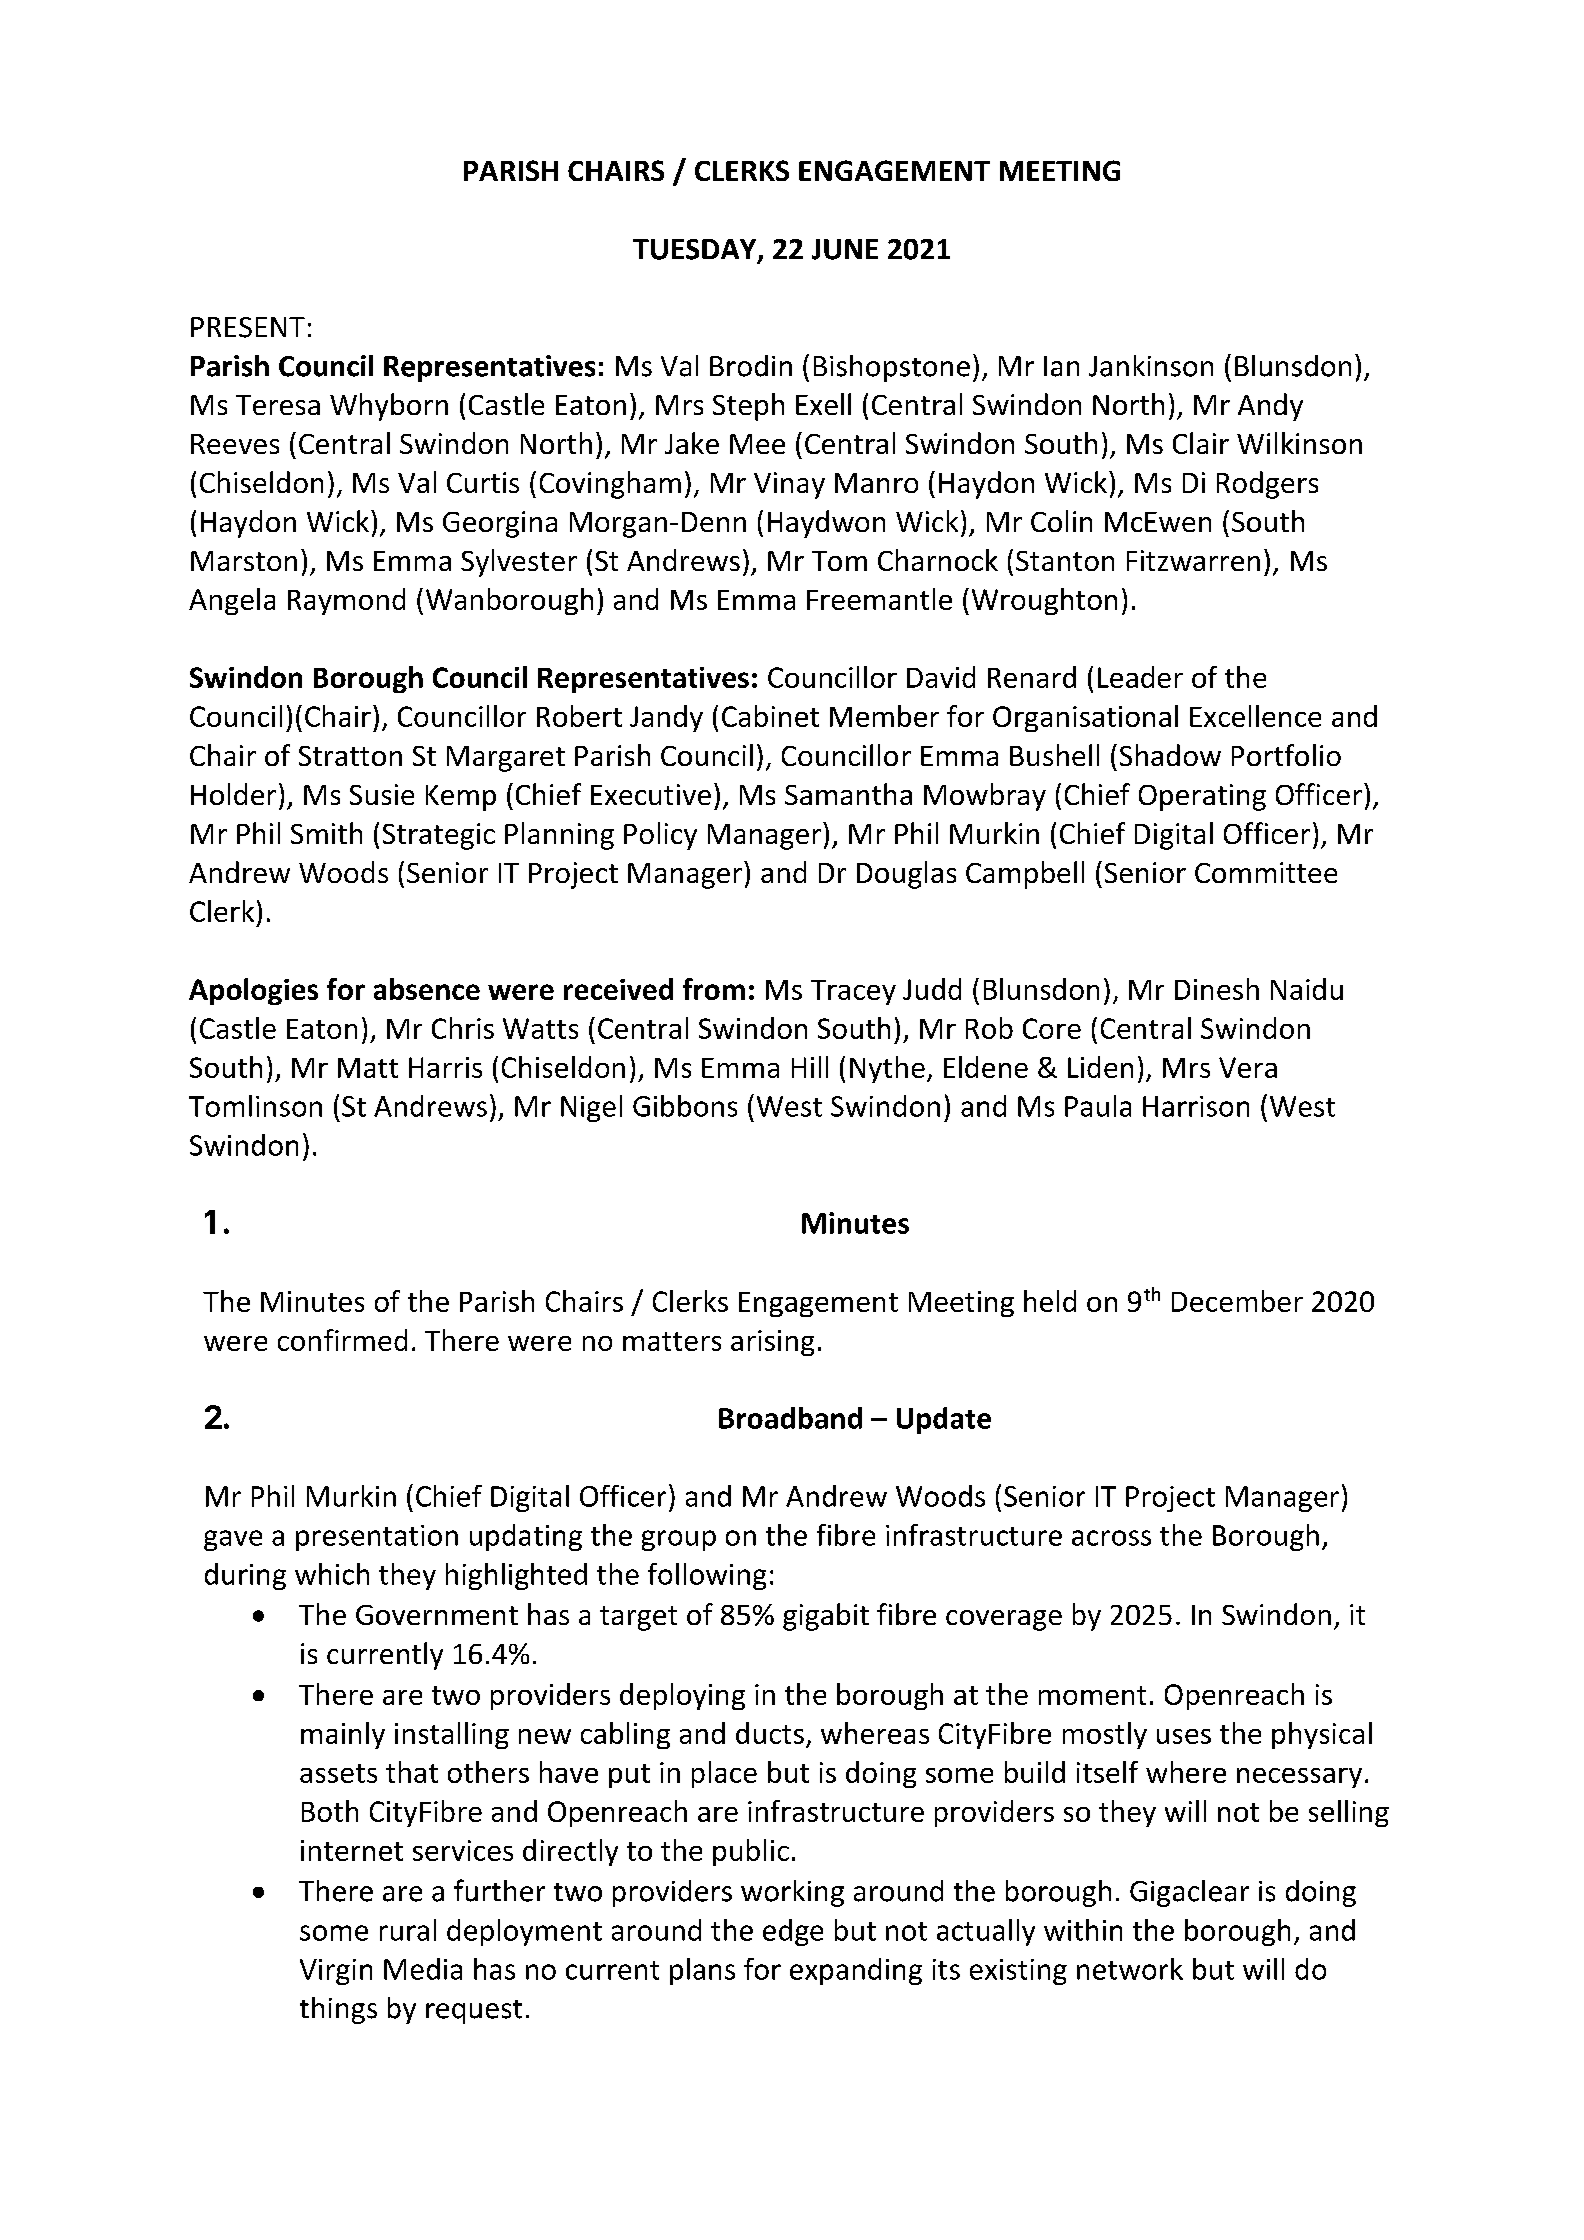 The width and height of the screenshot is (1584, 2240). What do you see at coordinates (255, 1106) in the screenshot?
I see `Tomlinson` at bounding box center [255, 1106].
